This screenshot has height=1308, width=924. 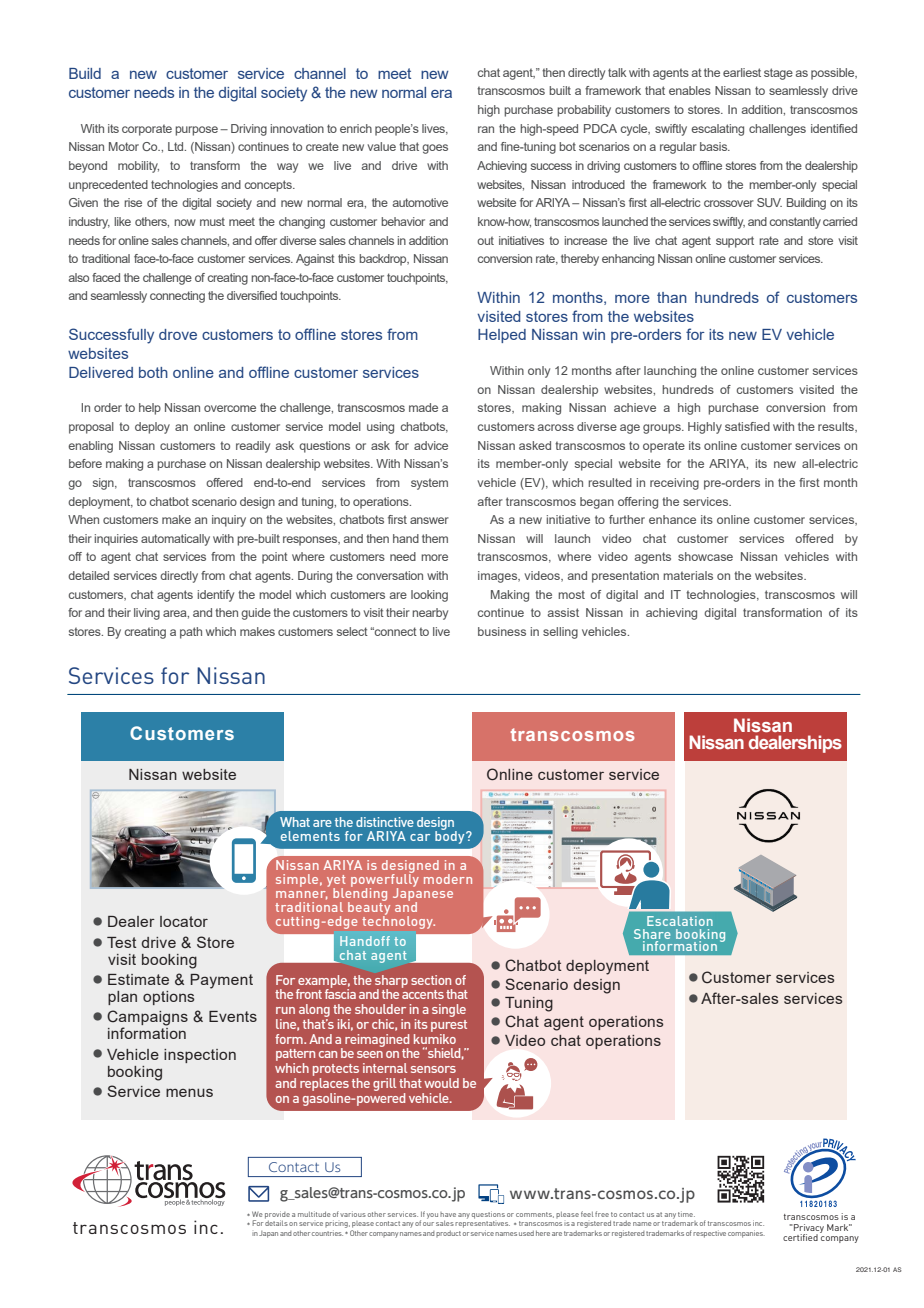 I want to click on provide, so click(x=277, y=1216).
